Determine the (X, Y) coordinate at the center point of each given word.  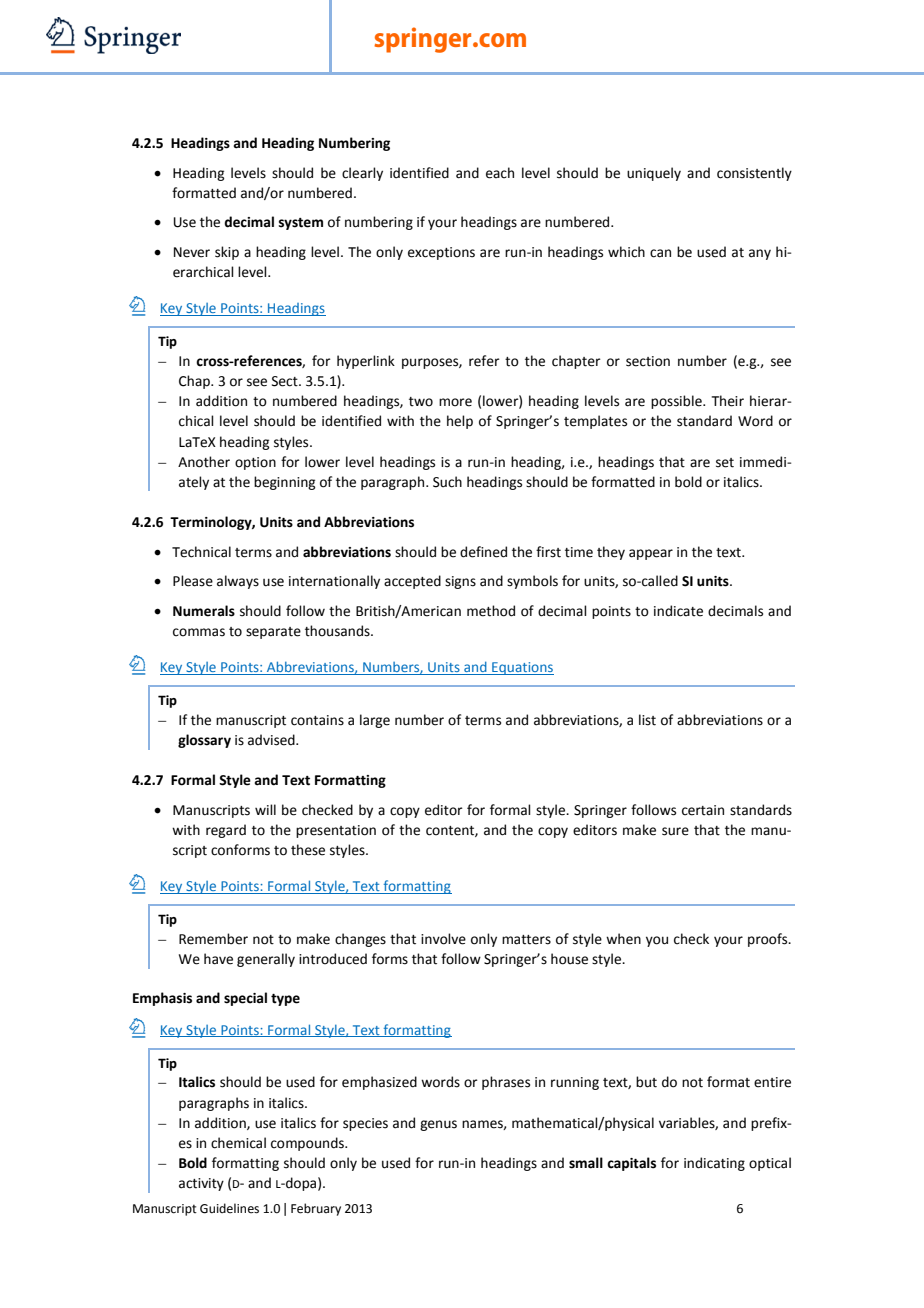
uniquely (654, 174)
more (455, 402)
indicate (678, 611)
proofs (769, 940)
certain (703, 810)
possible (677, 402)
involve (443, 939)
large (375, 721)
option (255, 463)
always (238, 582)
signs (460, 582)
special (245, 999)
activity (201, 1184)
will (265, 809)
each (500, 173)
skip (227, 253)
